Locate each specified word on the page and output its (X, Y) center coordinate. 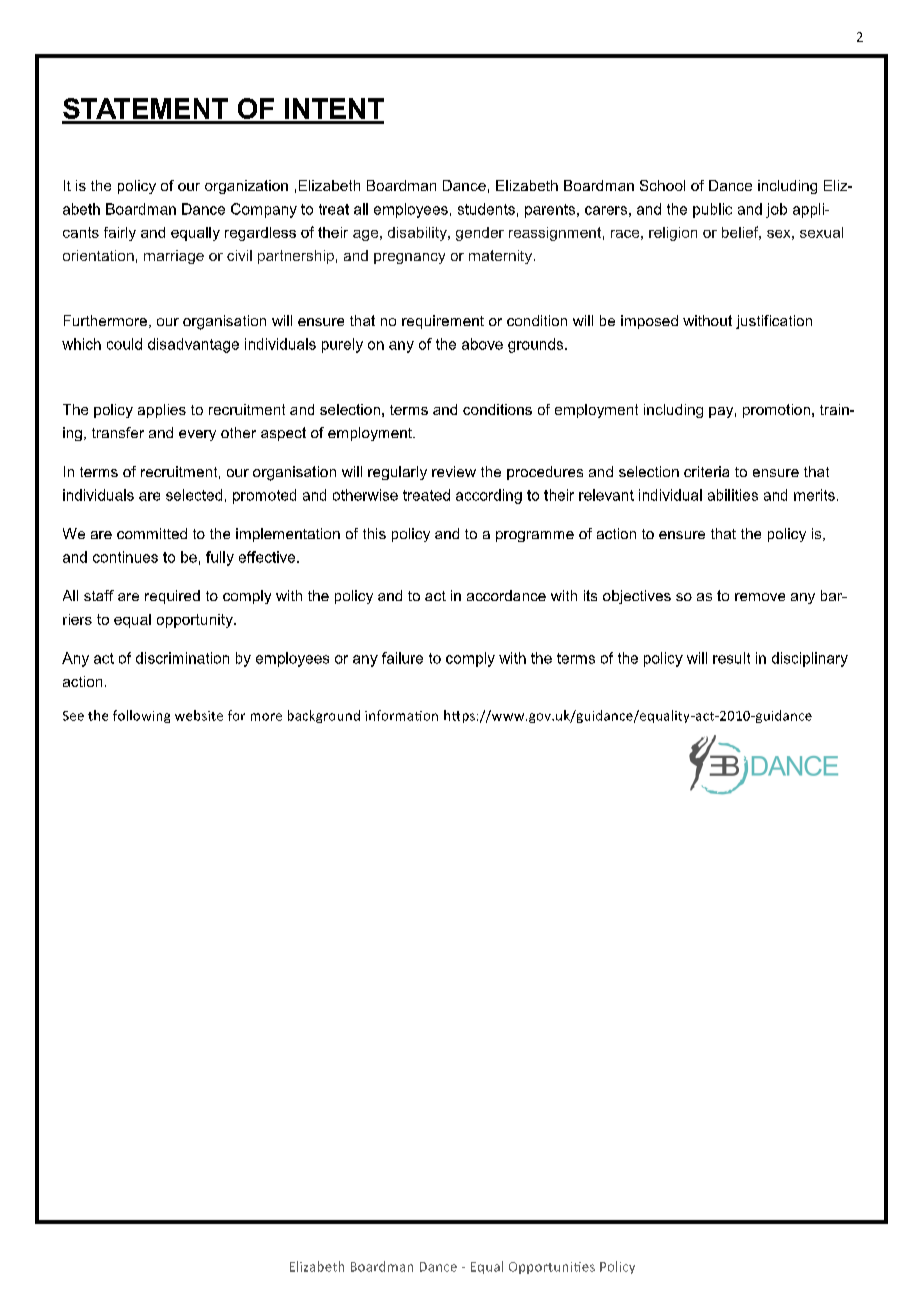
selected (194, 495)
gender (480, 234)
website (199, 715)
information (401, 715)
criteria (706, 471)
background (324, 716)
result (731, 658)
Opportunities (552, 1268)
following (141, 716)
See (73, 716)
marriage (174, 257)
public (712, 210)
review (454, 471)
